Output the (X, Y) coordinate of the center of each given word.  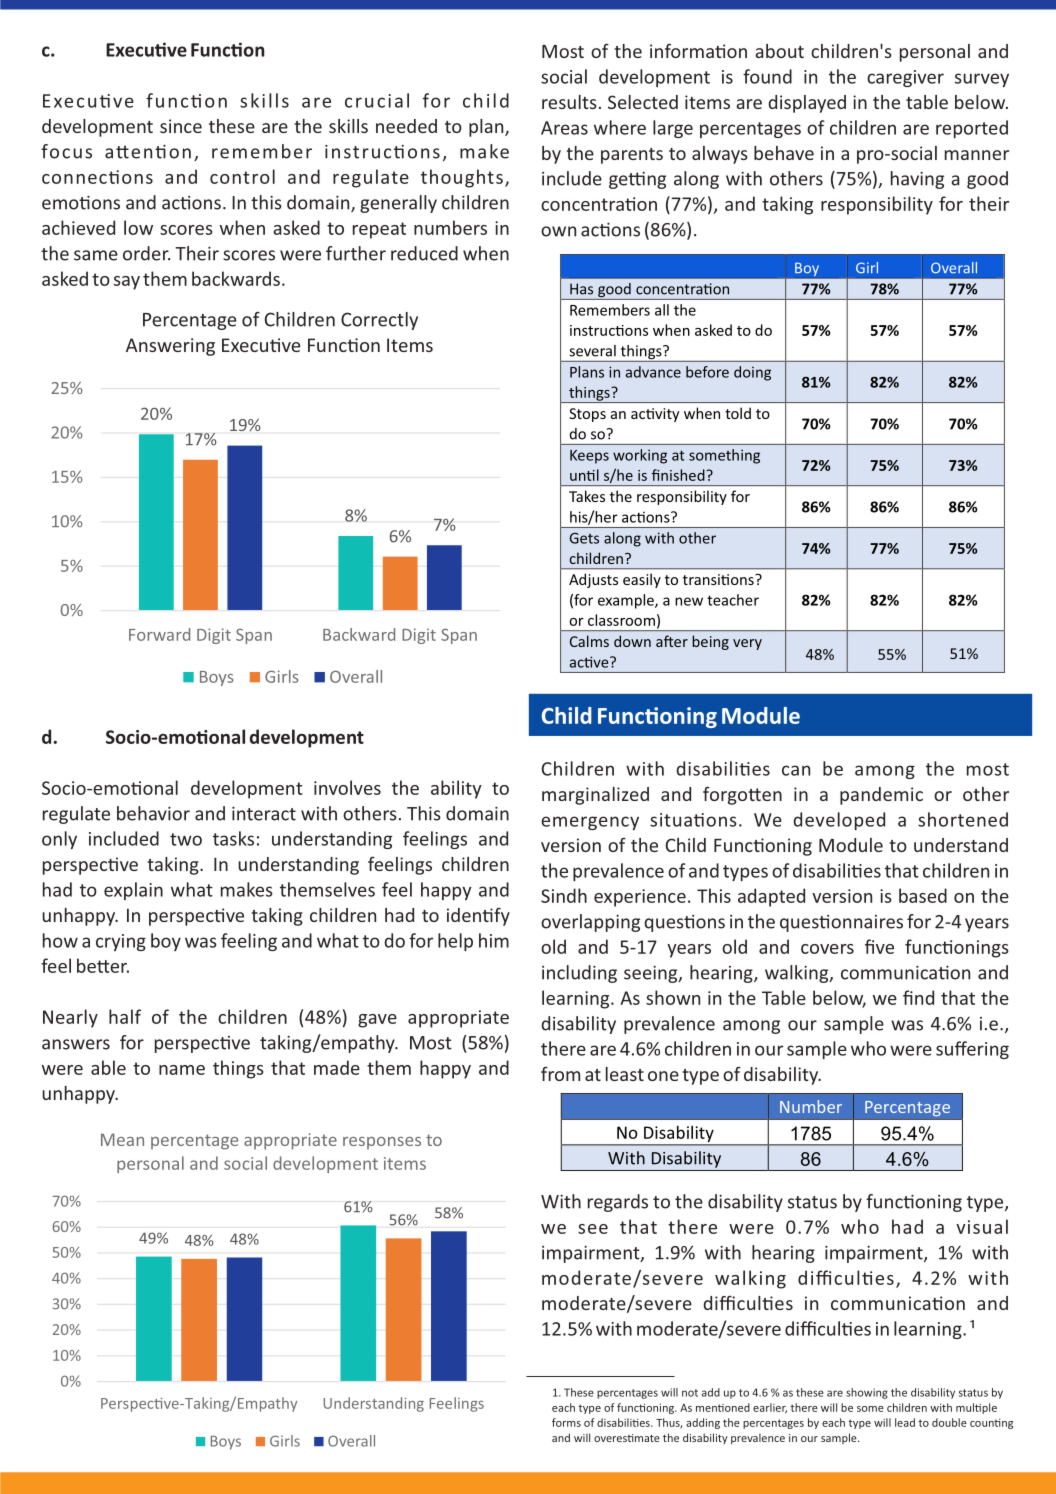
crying (121, 942)
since (181, 126)
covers (827, 949)
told (738, 413)
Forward (159, 634)
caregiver (905, 78)
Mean (122, 1139)
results (569, 102)
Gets (584, 538)
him (494, 940)
